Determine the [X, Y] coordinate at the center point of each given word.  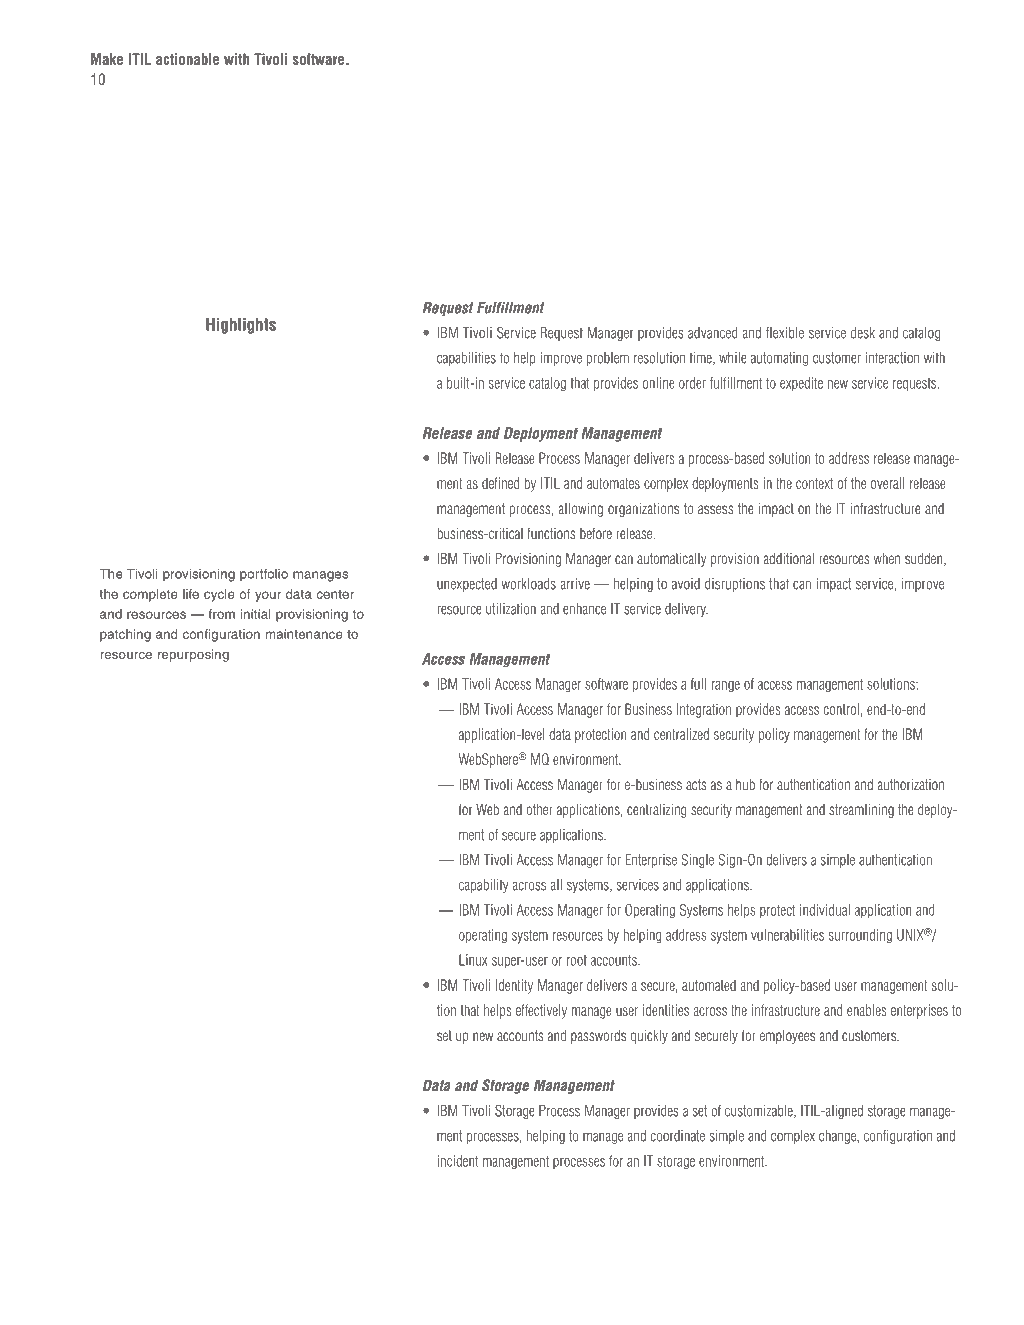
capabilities [466, 359]
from [221, 614]
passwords [598, 1036]
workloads [529, 584]
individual [825, 910]
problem [608, 359]
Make [107, 59]
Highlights [241, 326]
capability [483, 886]
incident [458, 1161]
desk [863, 333]
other [539, 809]
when [887, 558]
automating [779, 359]
